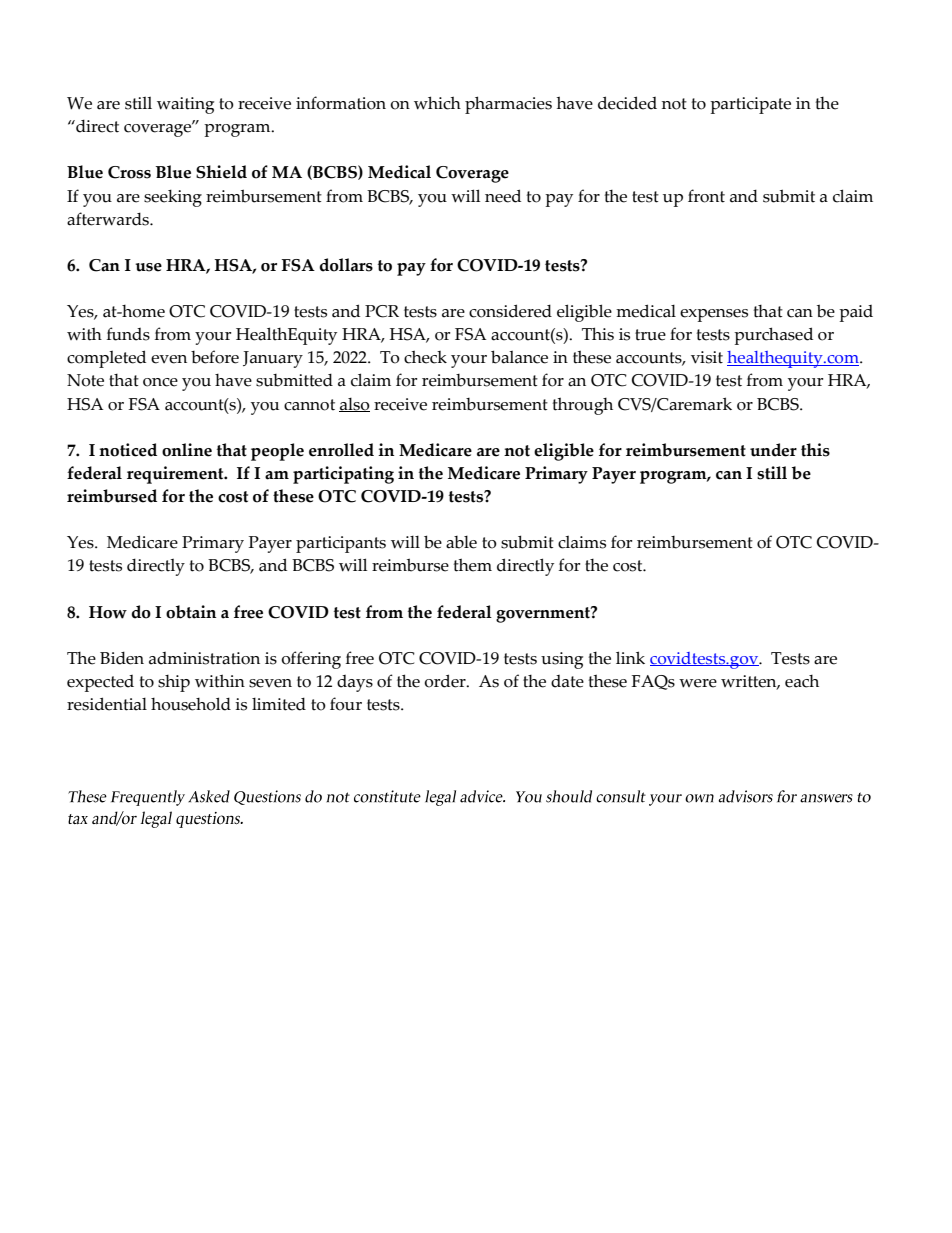 The height and width of the screenshot is (1233, 952). What do you see at coordinates (160, 382) in the screenshot?
I see `once` at bounding box center [160, 382].
